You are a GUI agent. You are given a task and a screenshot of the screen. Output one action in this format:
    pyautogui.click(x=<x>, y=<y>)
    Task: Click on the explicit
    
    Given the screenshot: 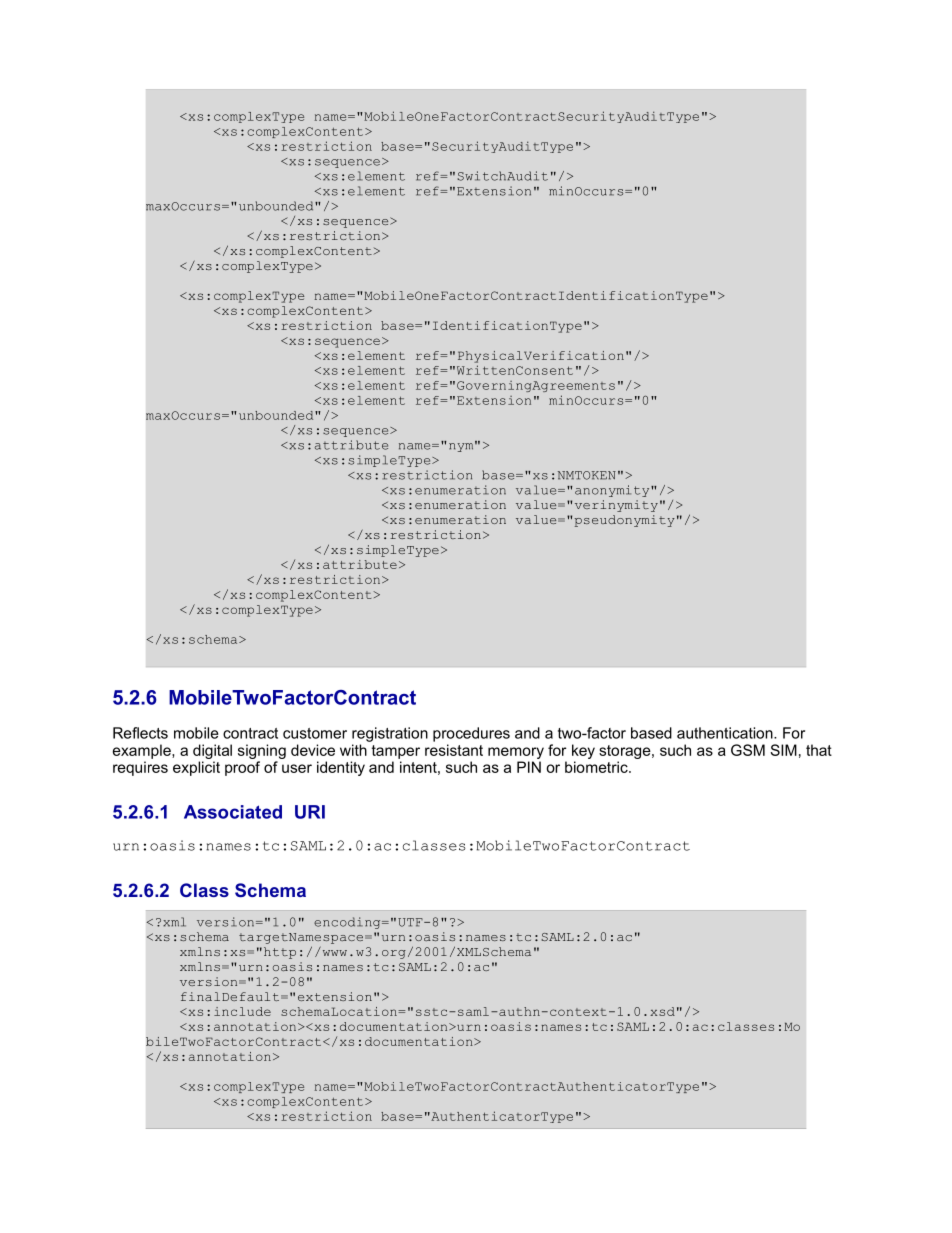 What is the action you would take?
    pyautogui.click(x=196, y=768)
